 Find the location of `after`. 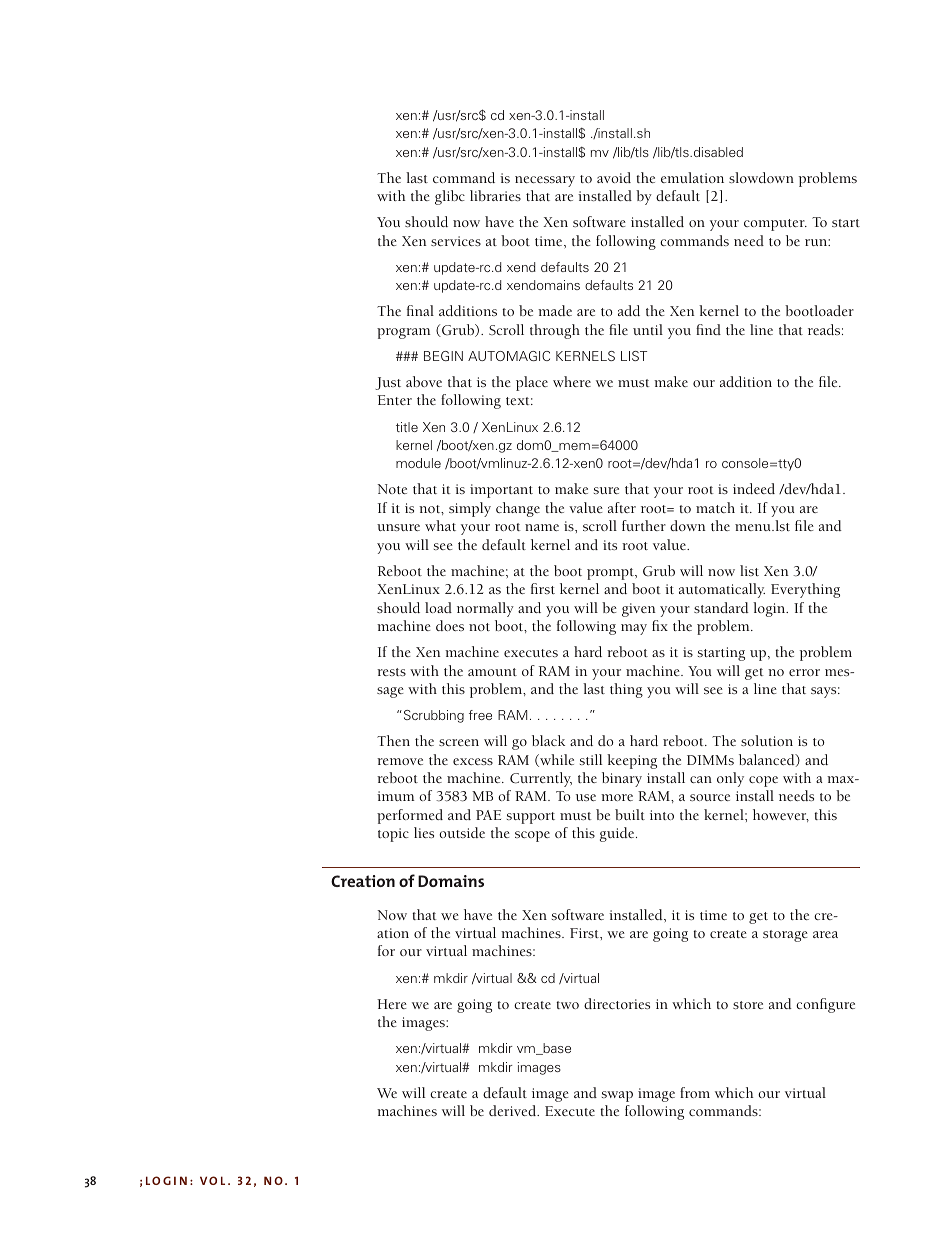

after is located at coordinates (622, 507).
